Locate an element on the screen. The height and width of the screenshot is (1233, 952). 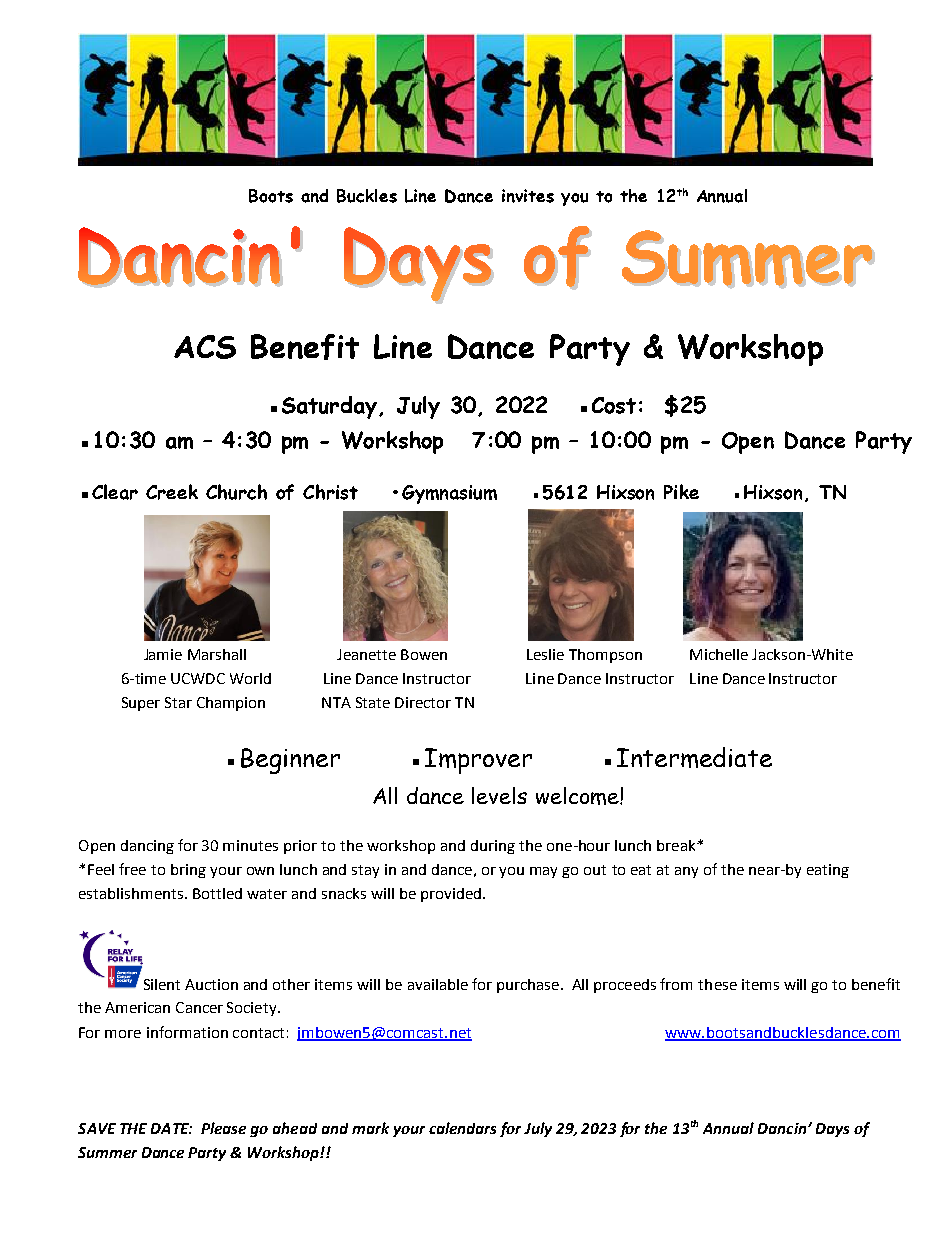
Pike is located at coordinates (681, 491).
